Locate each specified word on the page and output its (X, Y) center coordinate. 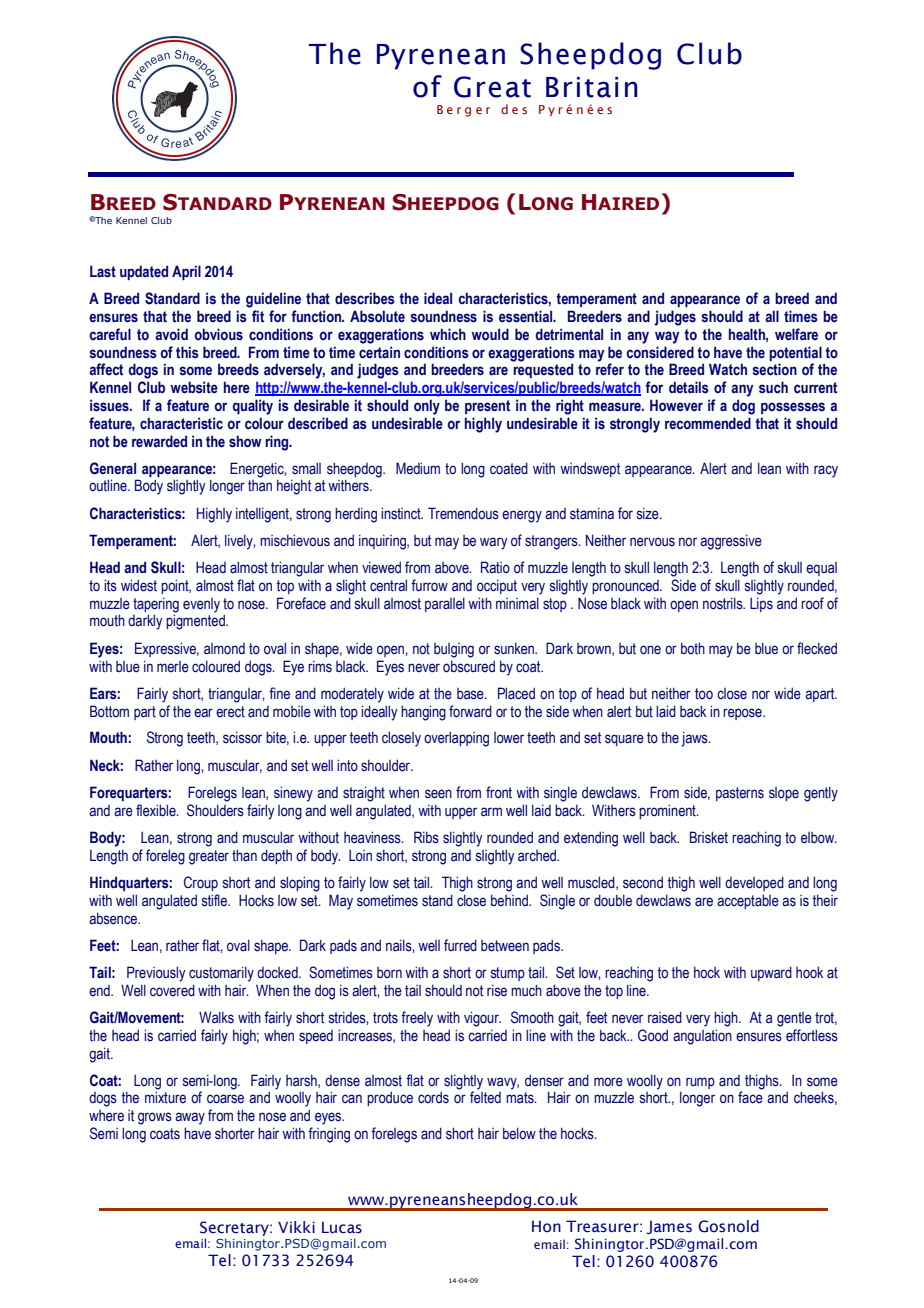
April (186, 272)
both (693, 648)
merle (173, 667)
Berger (463, 111)
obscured (469, 667)
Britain (592, 87)
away (190, 1118)
